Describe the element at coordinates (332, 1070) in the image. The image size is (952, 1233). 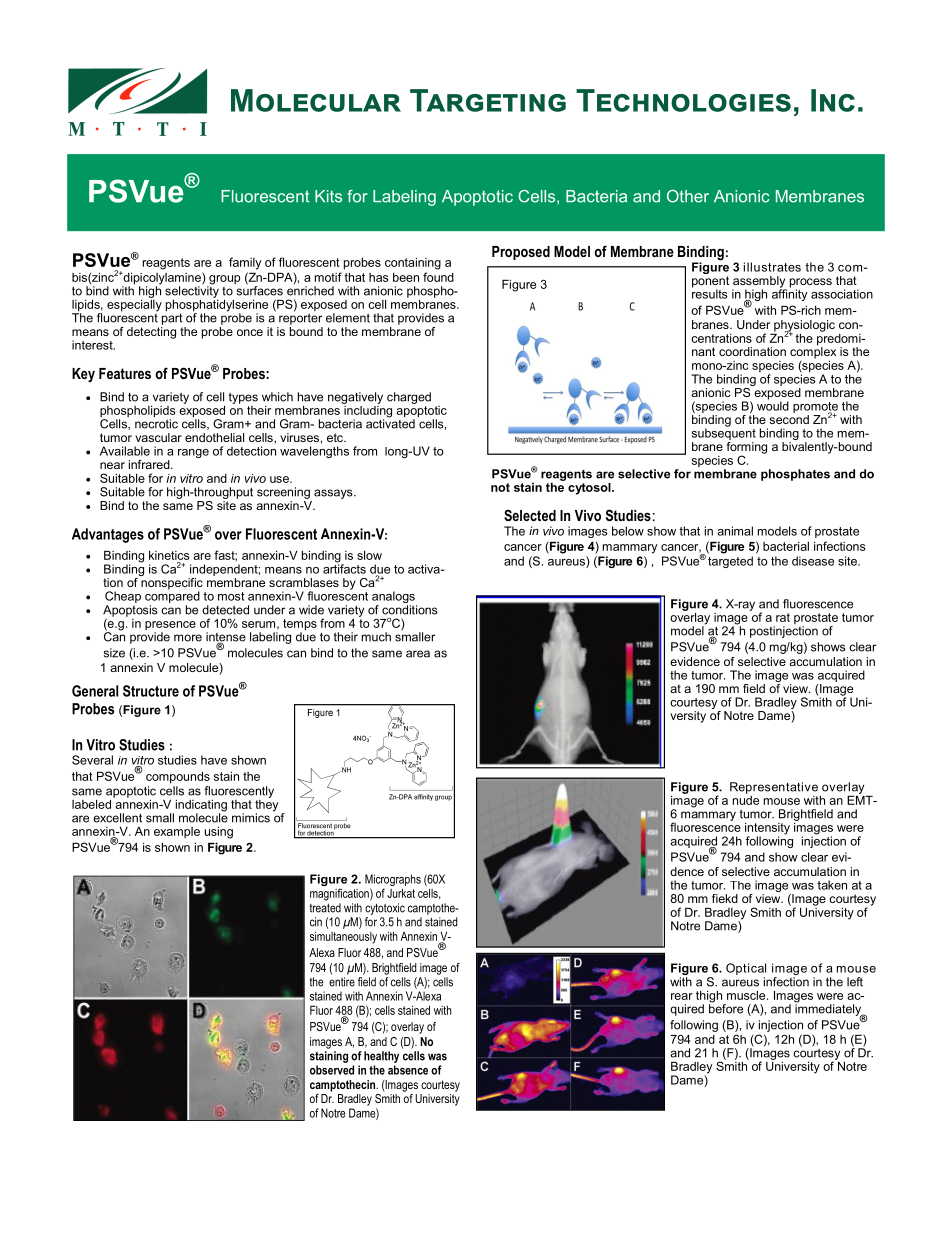
I see `observed` at that location.
